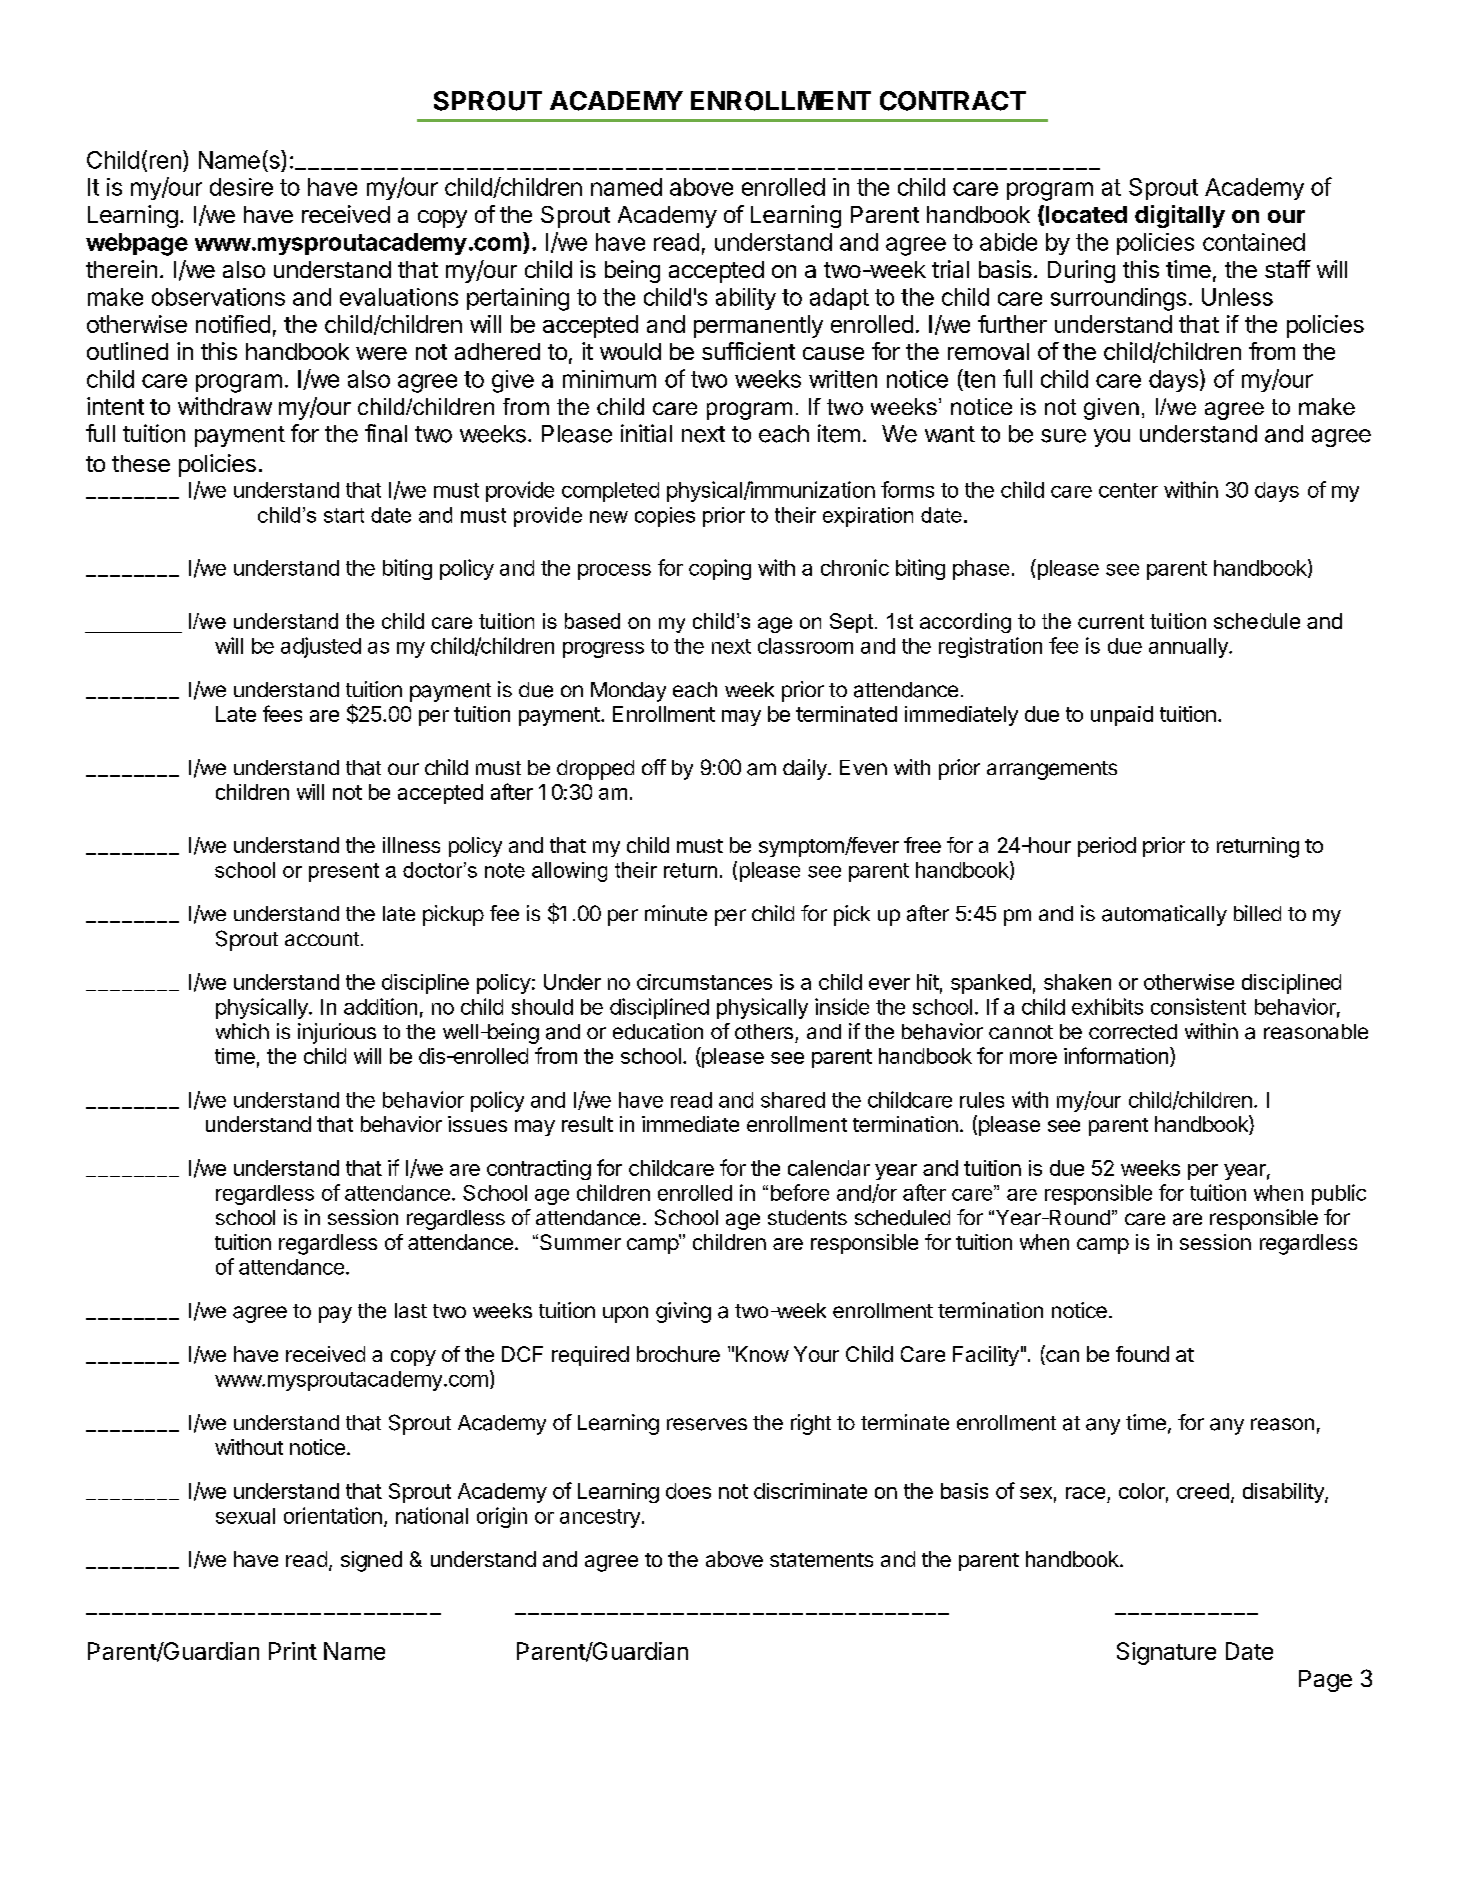 The width and height of the screenshot is (1458, 1887). I want to click on automatically, so click(1164, 915).
